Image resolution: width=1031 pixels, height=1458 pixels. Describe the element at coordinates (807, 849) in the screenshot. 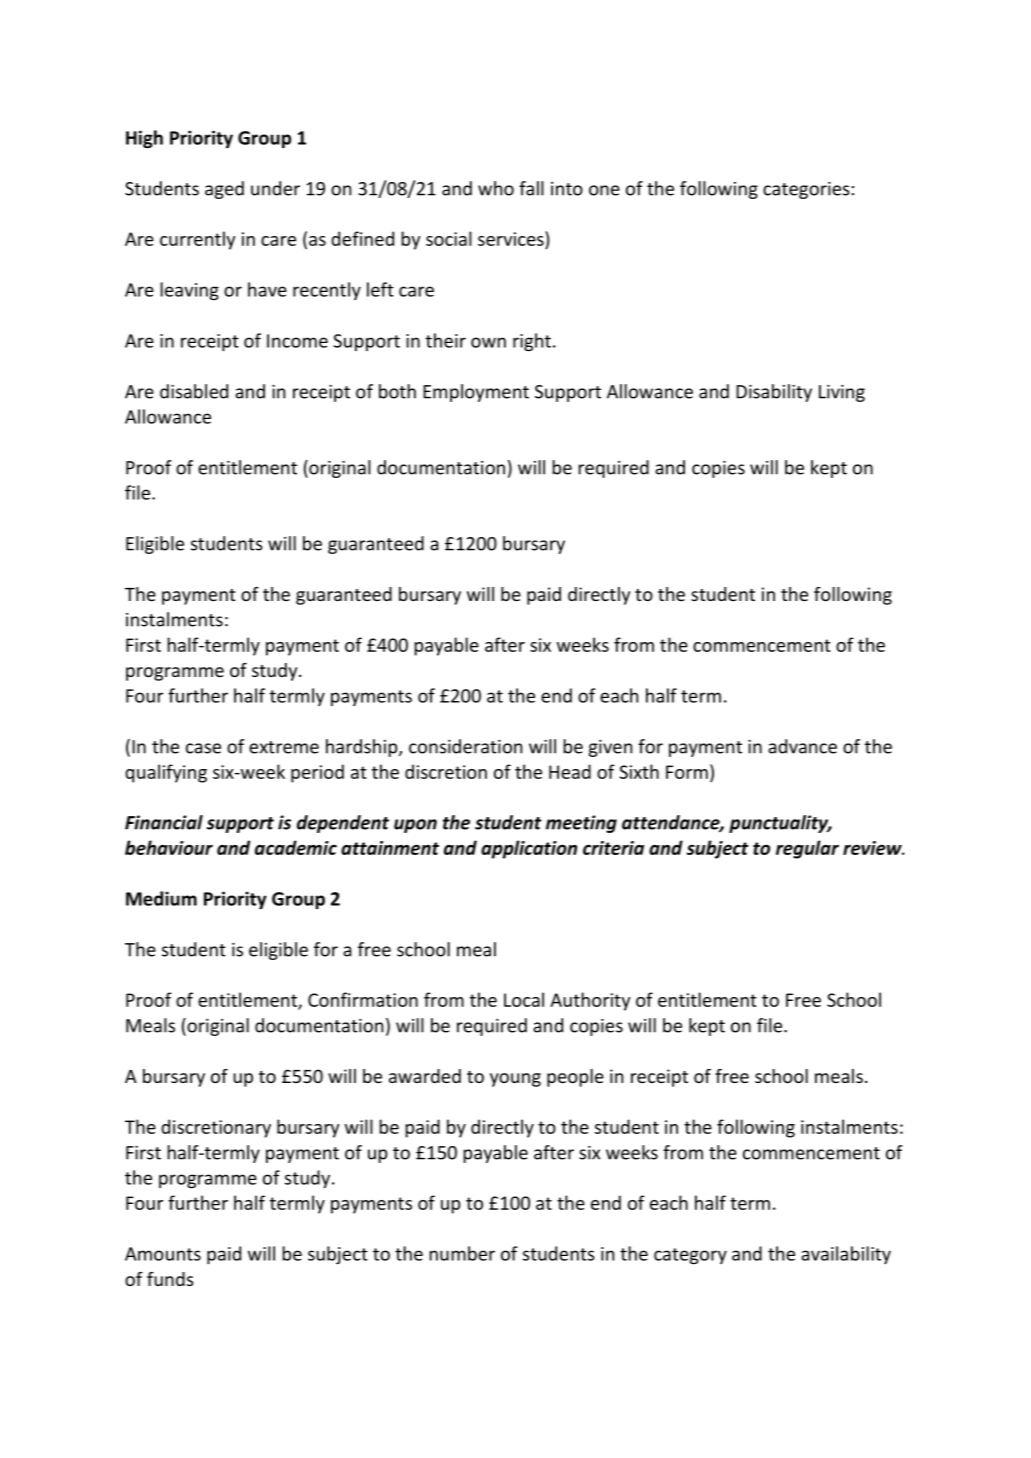

I see `regular` at that location.
